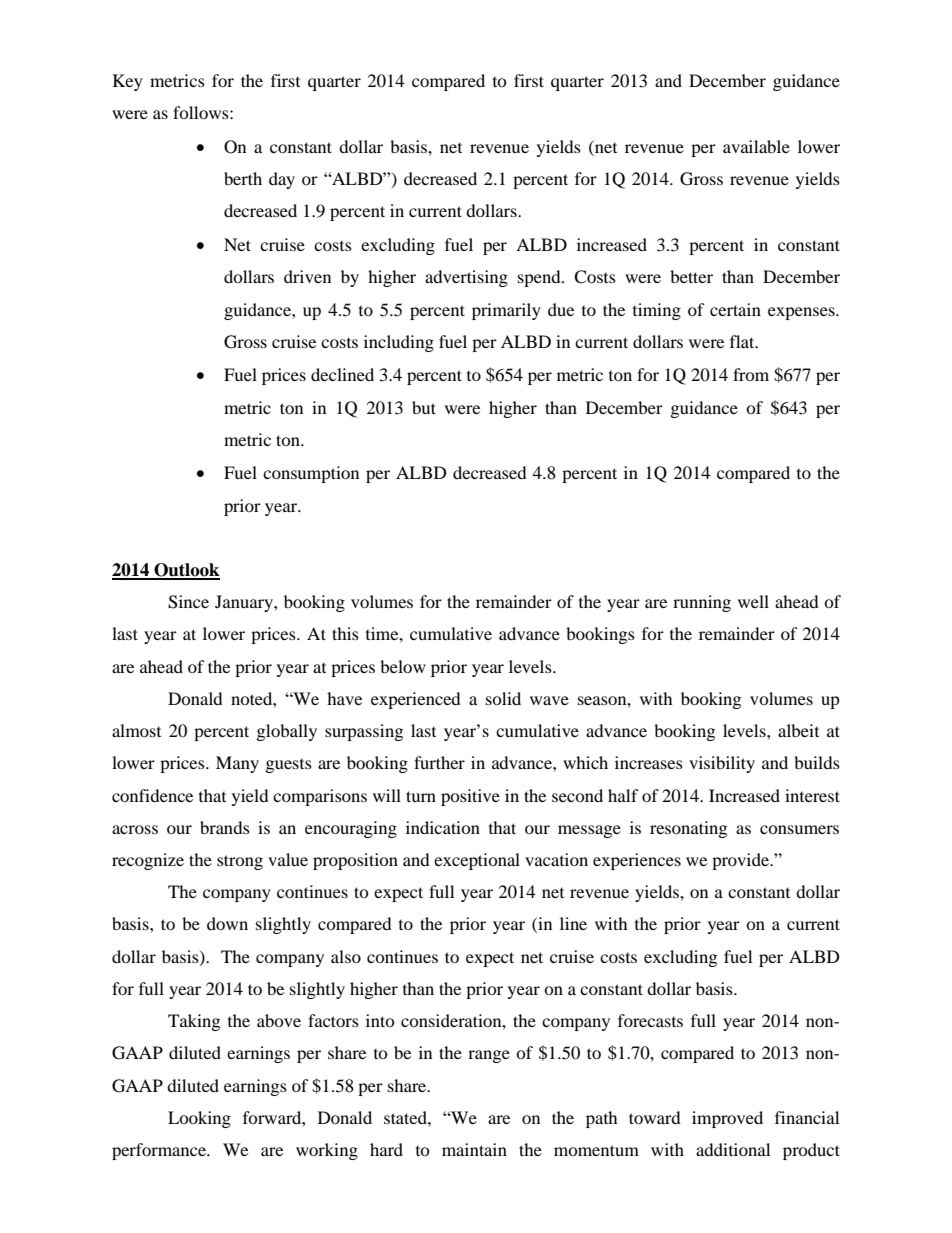 This image has width=952, height=1233. What do you see at coordinates (188, 602) in the image?
I see `Since` at bounding box center [188, 602].
